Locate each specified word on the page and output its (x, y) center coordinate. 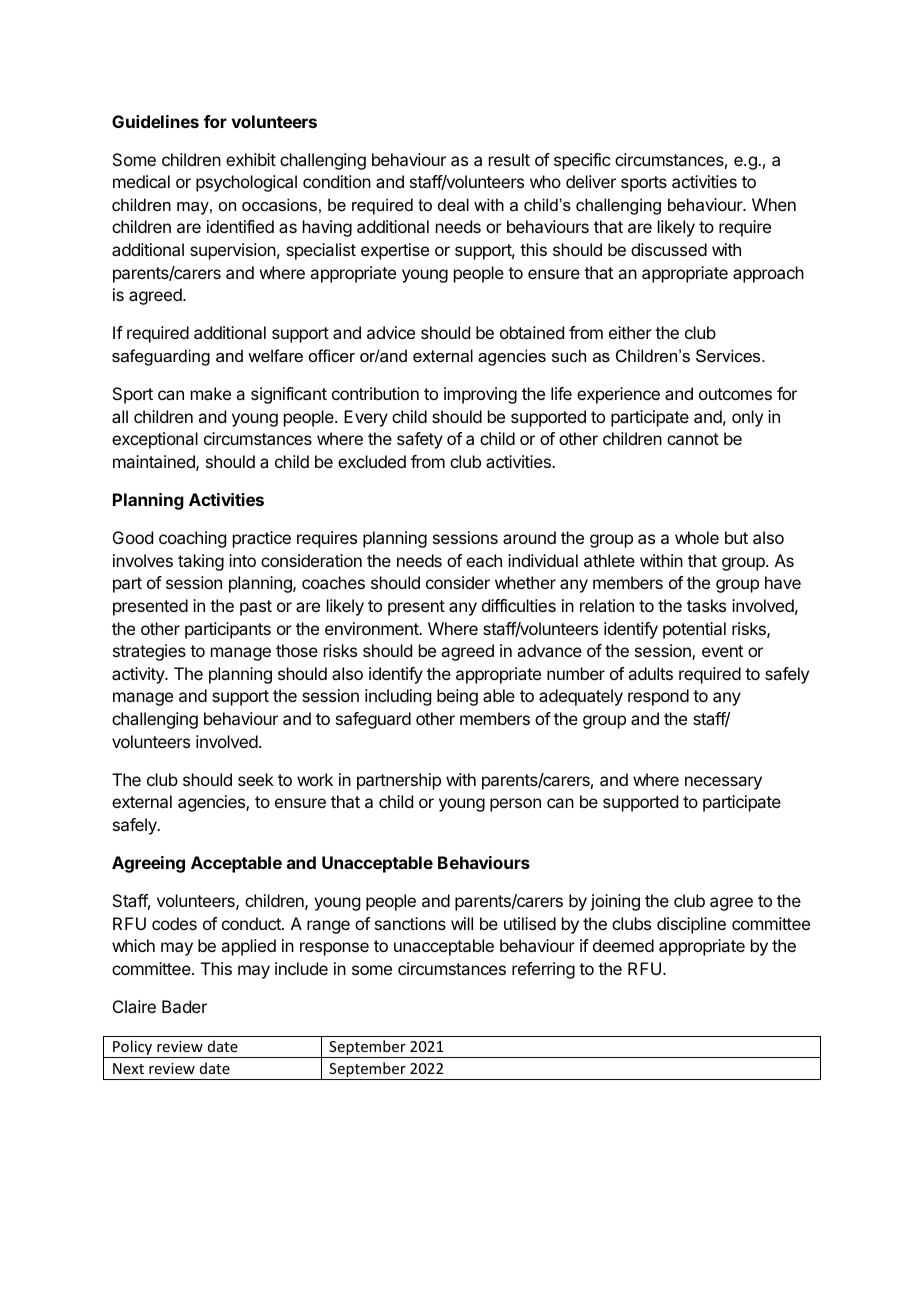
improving (480, 395)
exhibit (251, 159)
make (211, 393)
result (509, 159)
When (774, 204)
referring (543, 970)
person (515, 805)
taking (201, 562)
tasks (706, 605)
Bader (184, 1006)
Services (729, 355)
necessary (723, 783)
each (484, 560)
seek (256, 779)
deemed (623, 945)
